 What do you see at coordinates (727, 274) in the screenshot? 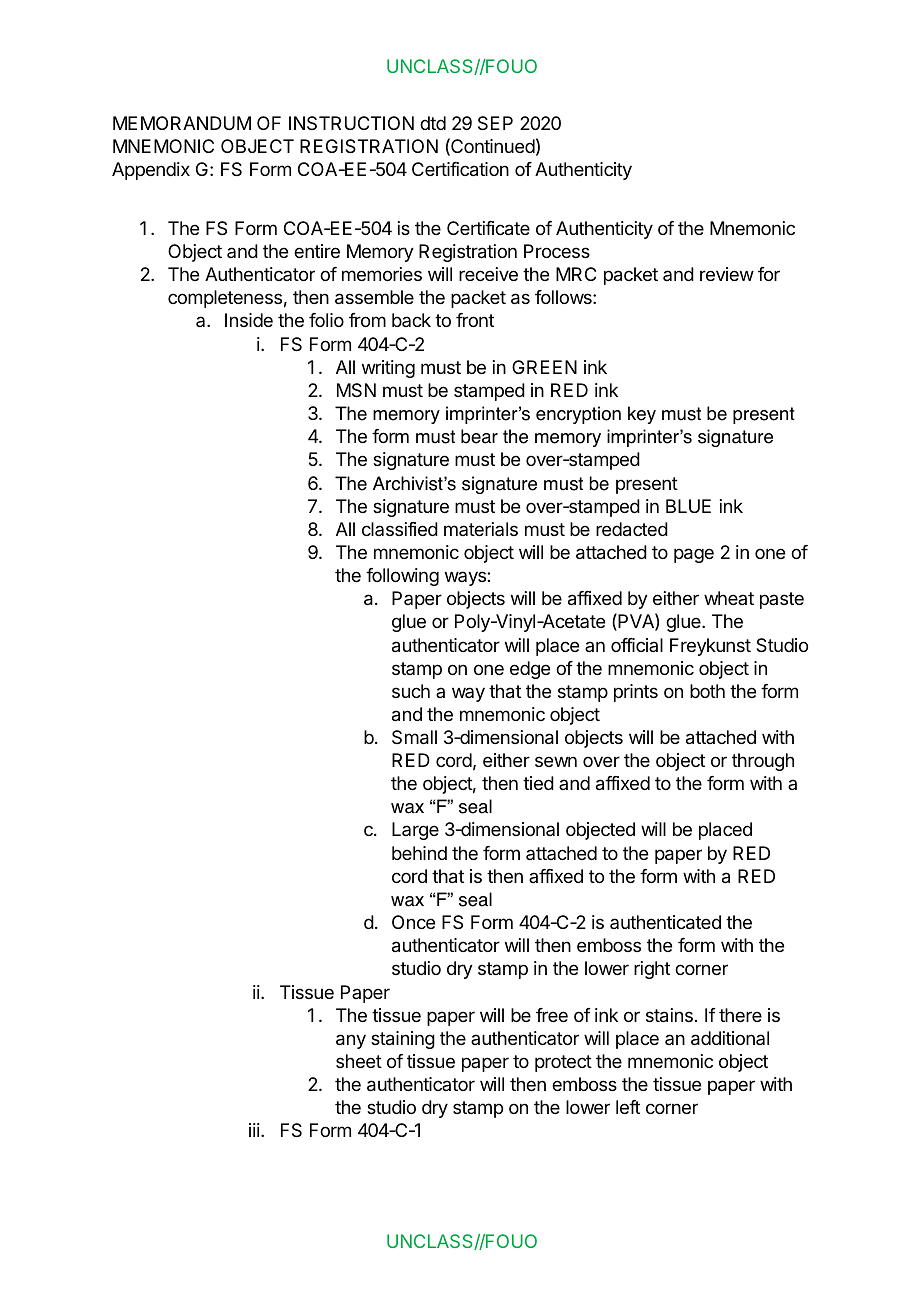
I see `review` at bounding box center [727, 274].
